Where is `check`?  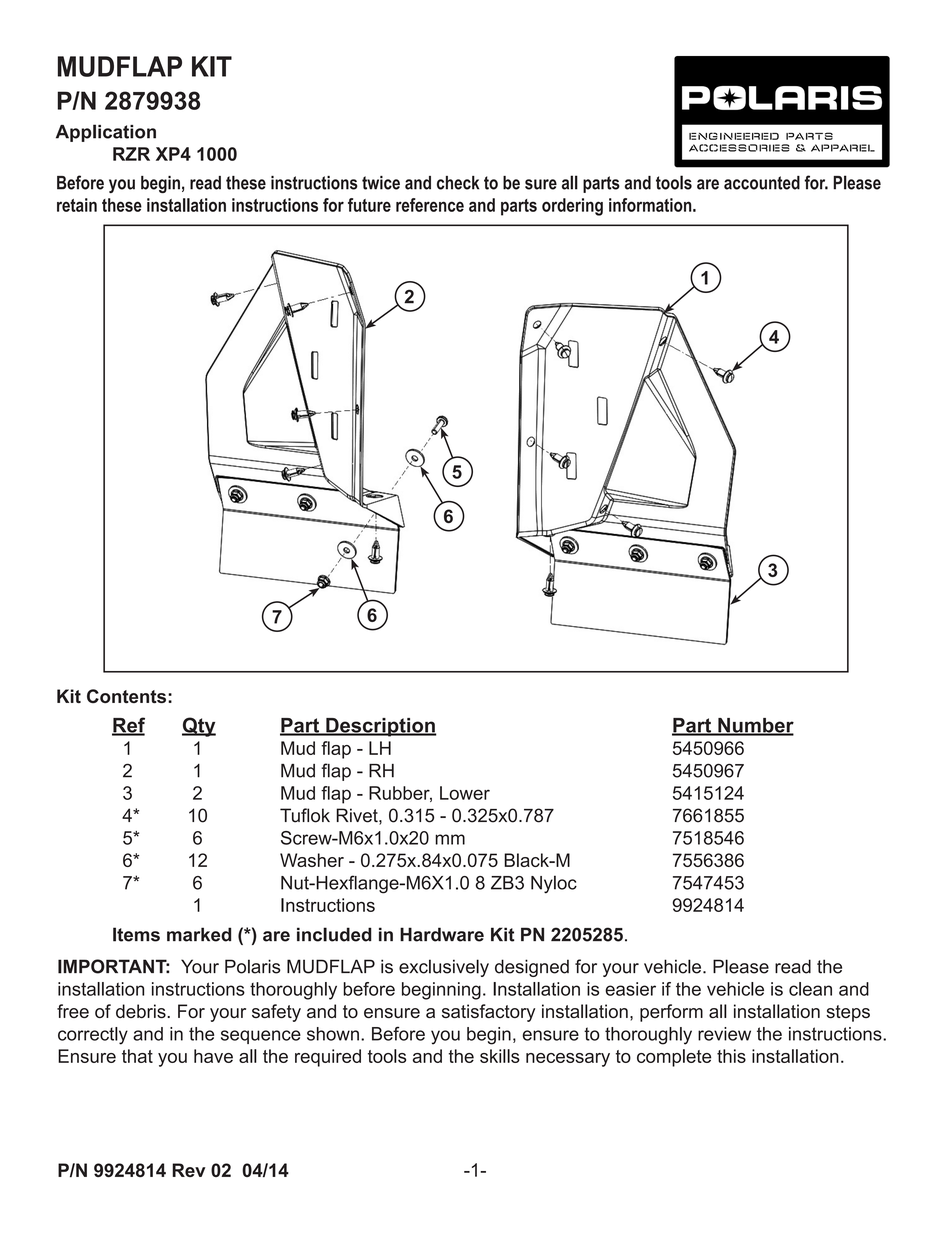
check is located at coordinates (458, 183).
